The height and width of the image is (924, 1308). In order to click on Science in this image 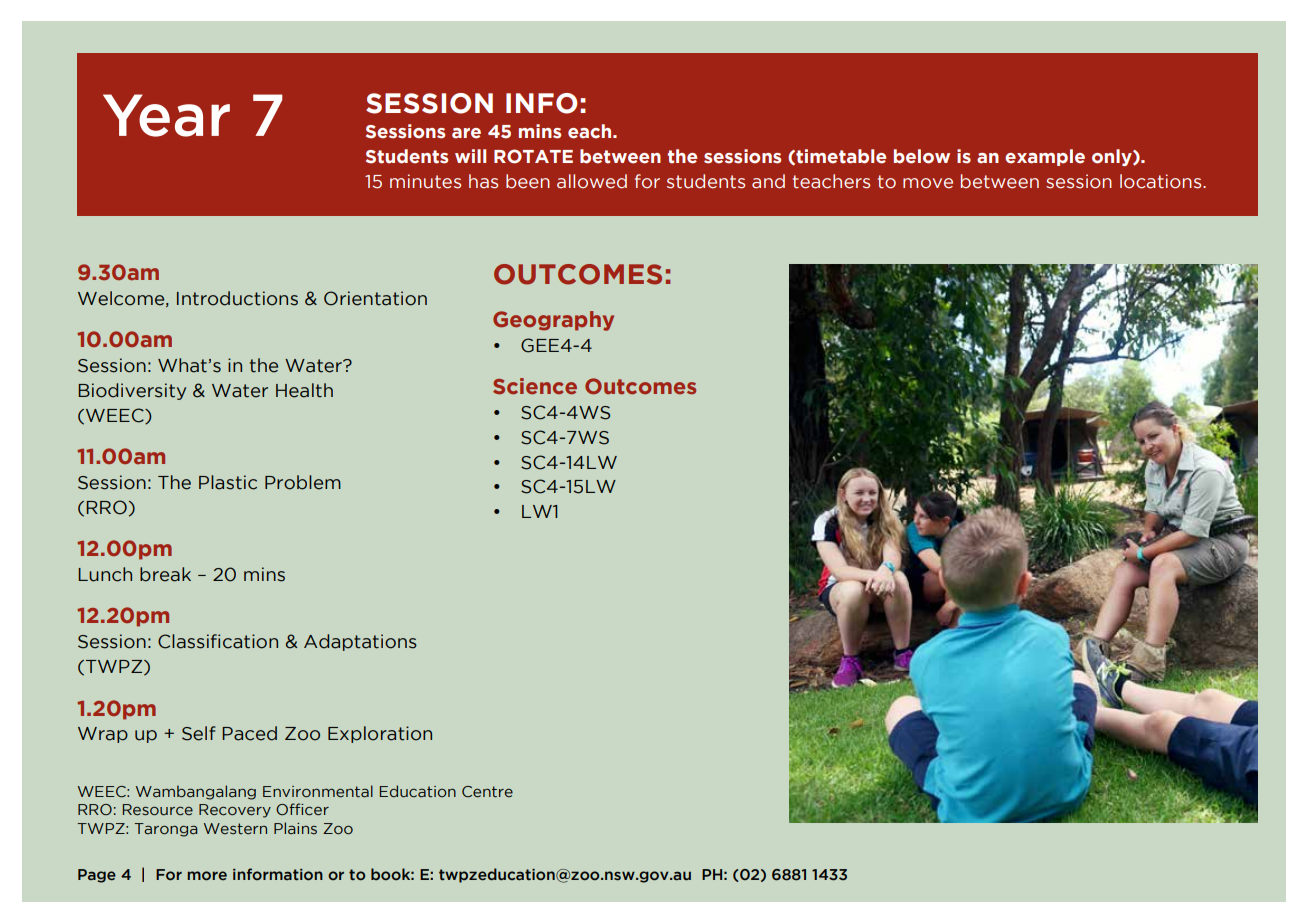, I will do `click(535, 386)`.
